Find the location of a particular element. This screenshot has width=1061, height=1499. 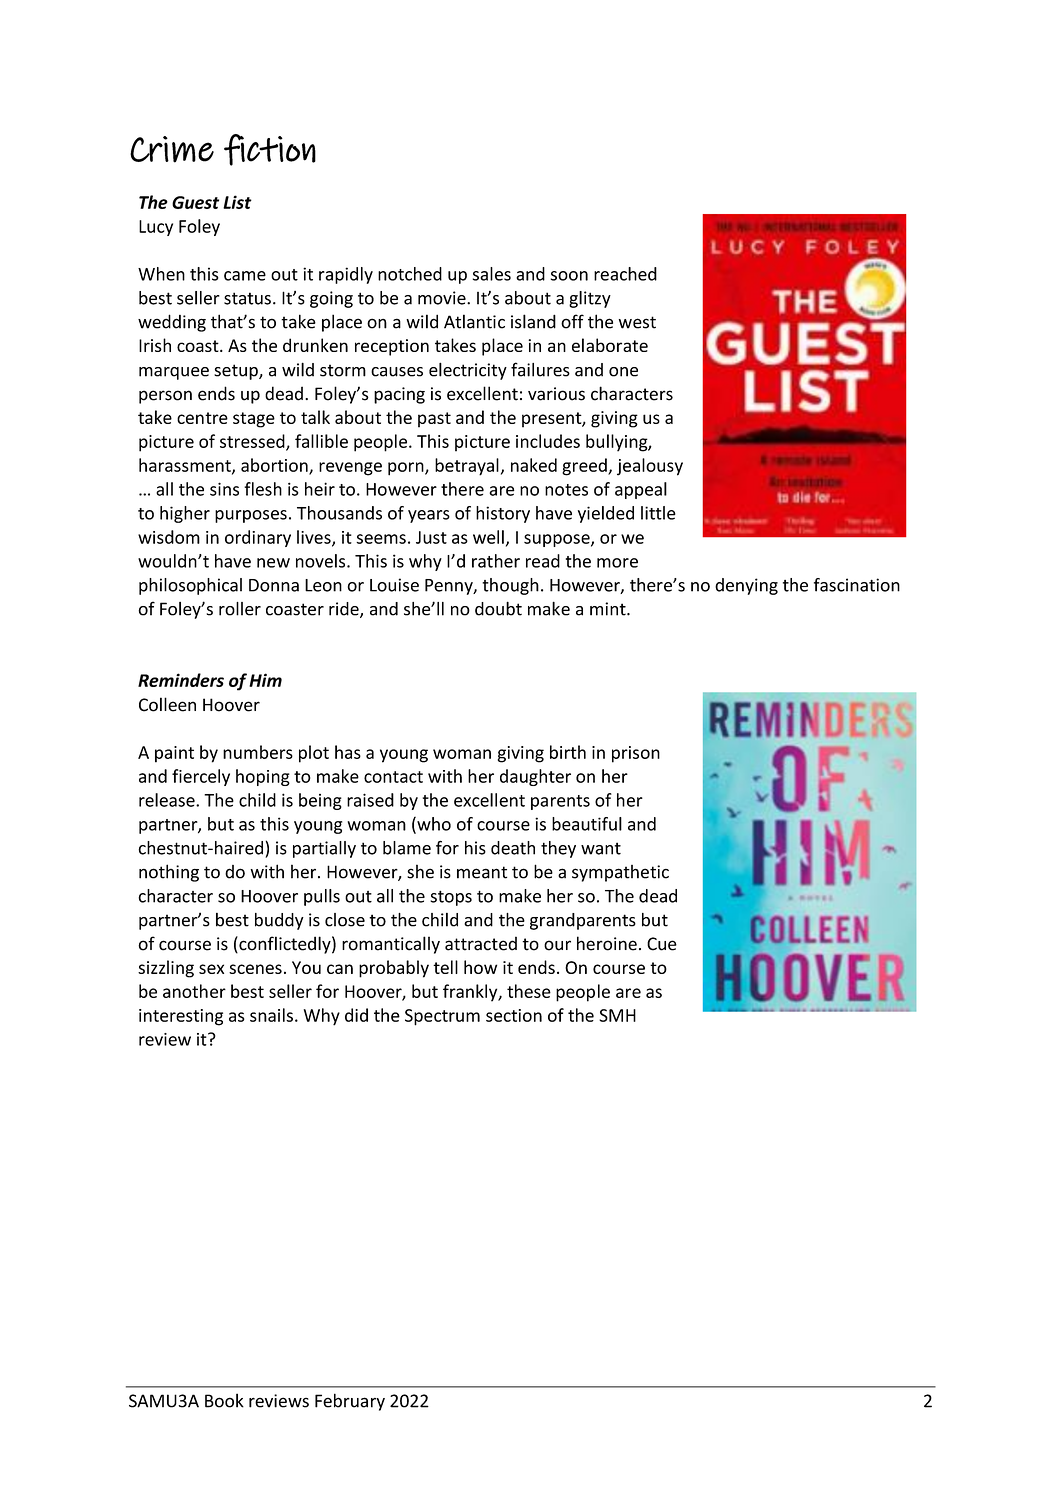

prison is located at coordinates (636, 754).
